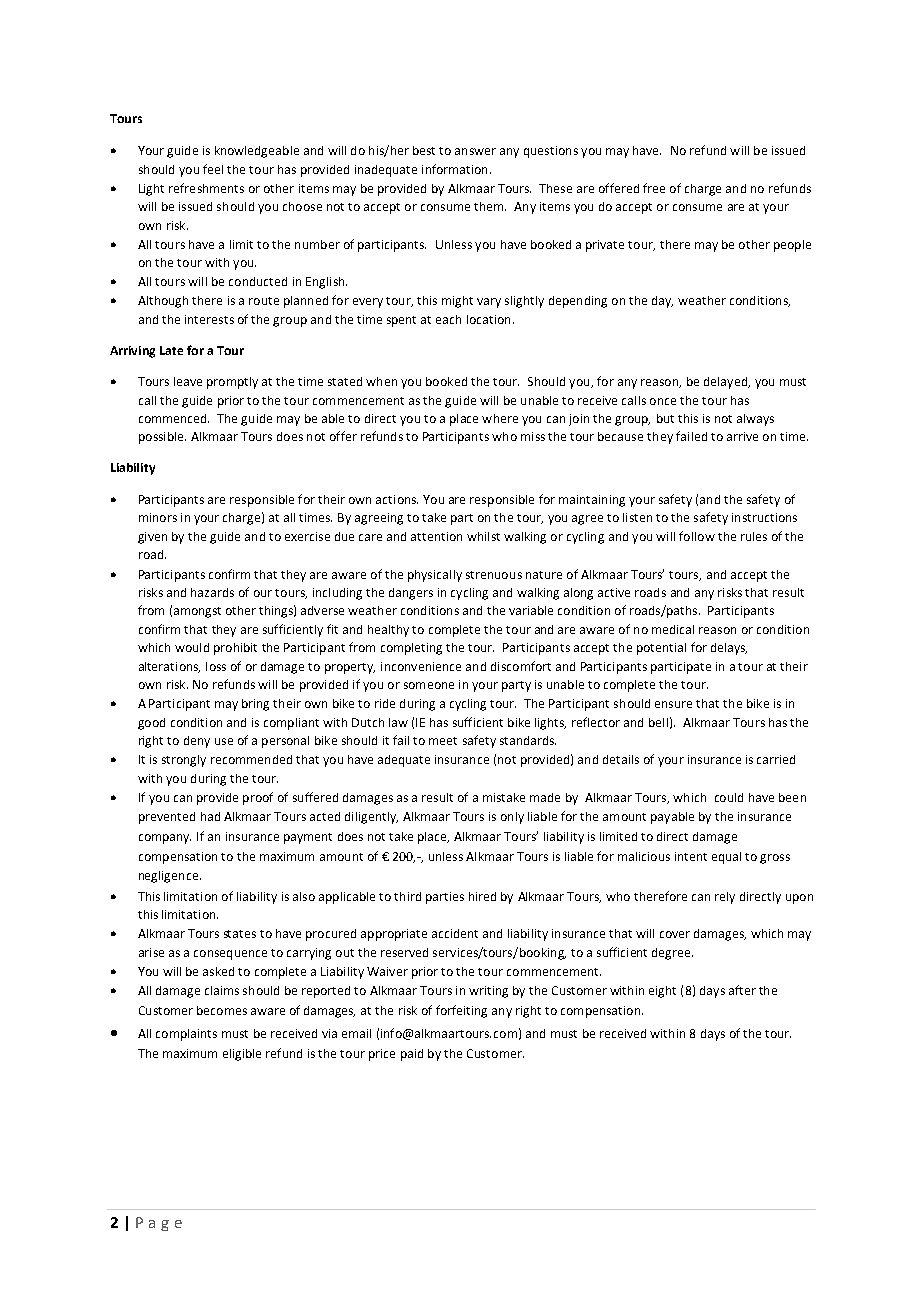 Image resolution: width=924 pixels, height=1308 pixels. I want to click on deny, so click(197, 742).
